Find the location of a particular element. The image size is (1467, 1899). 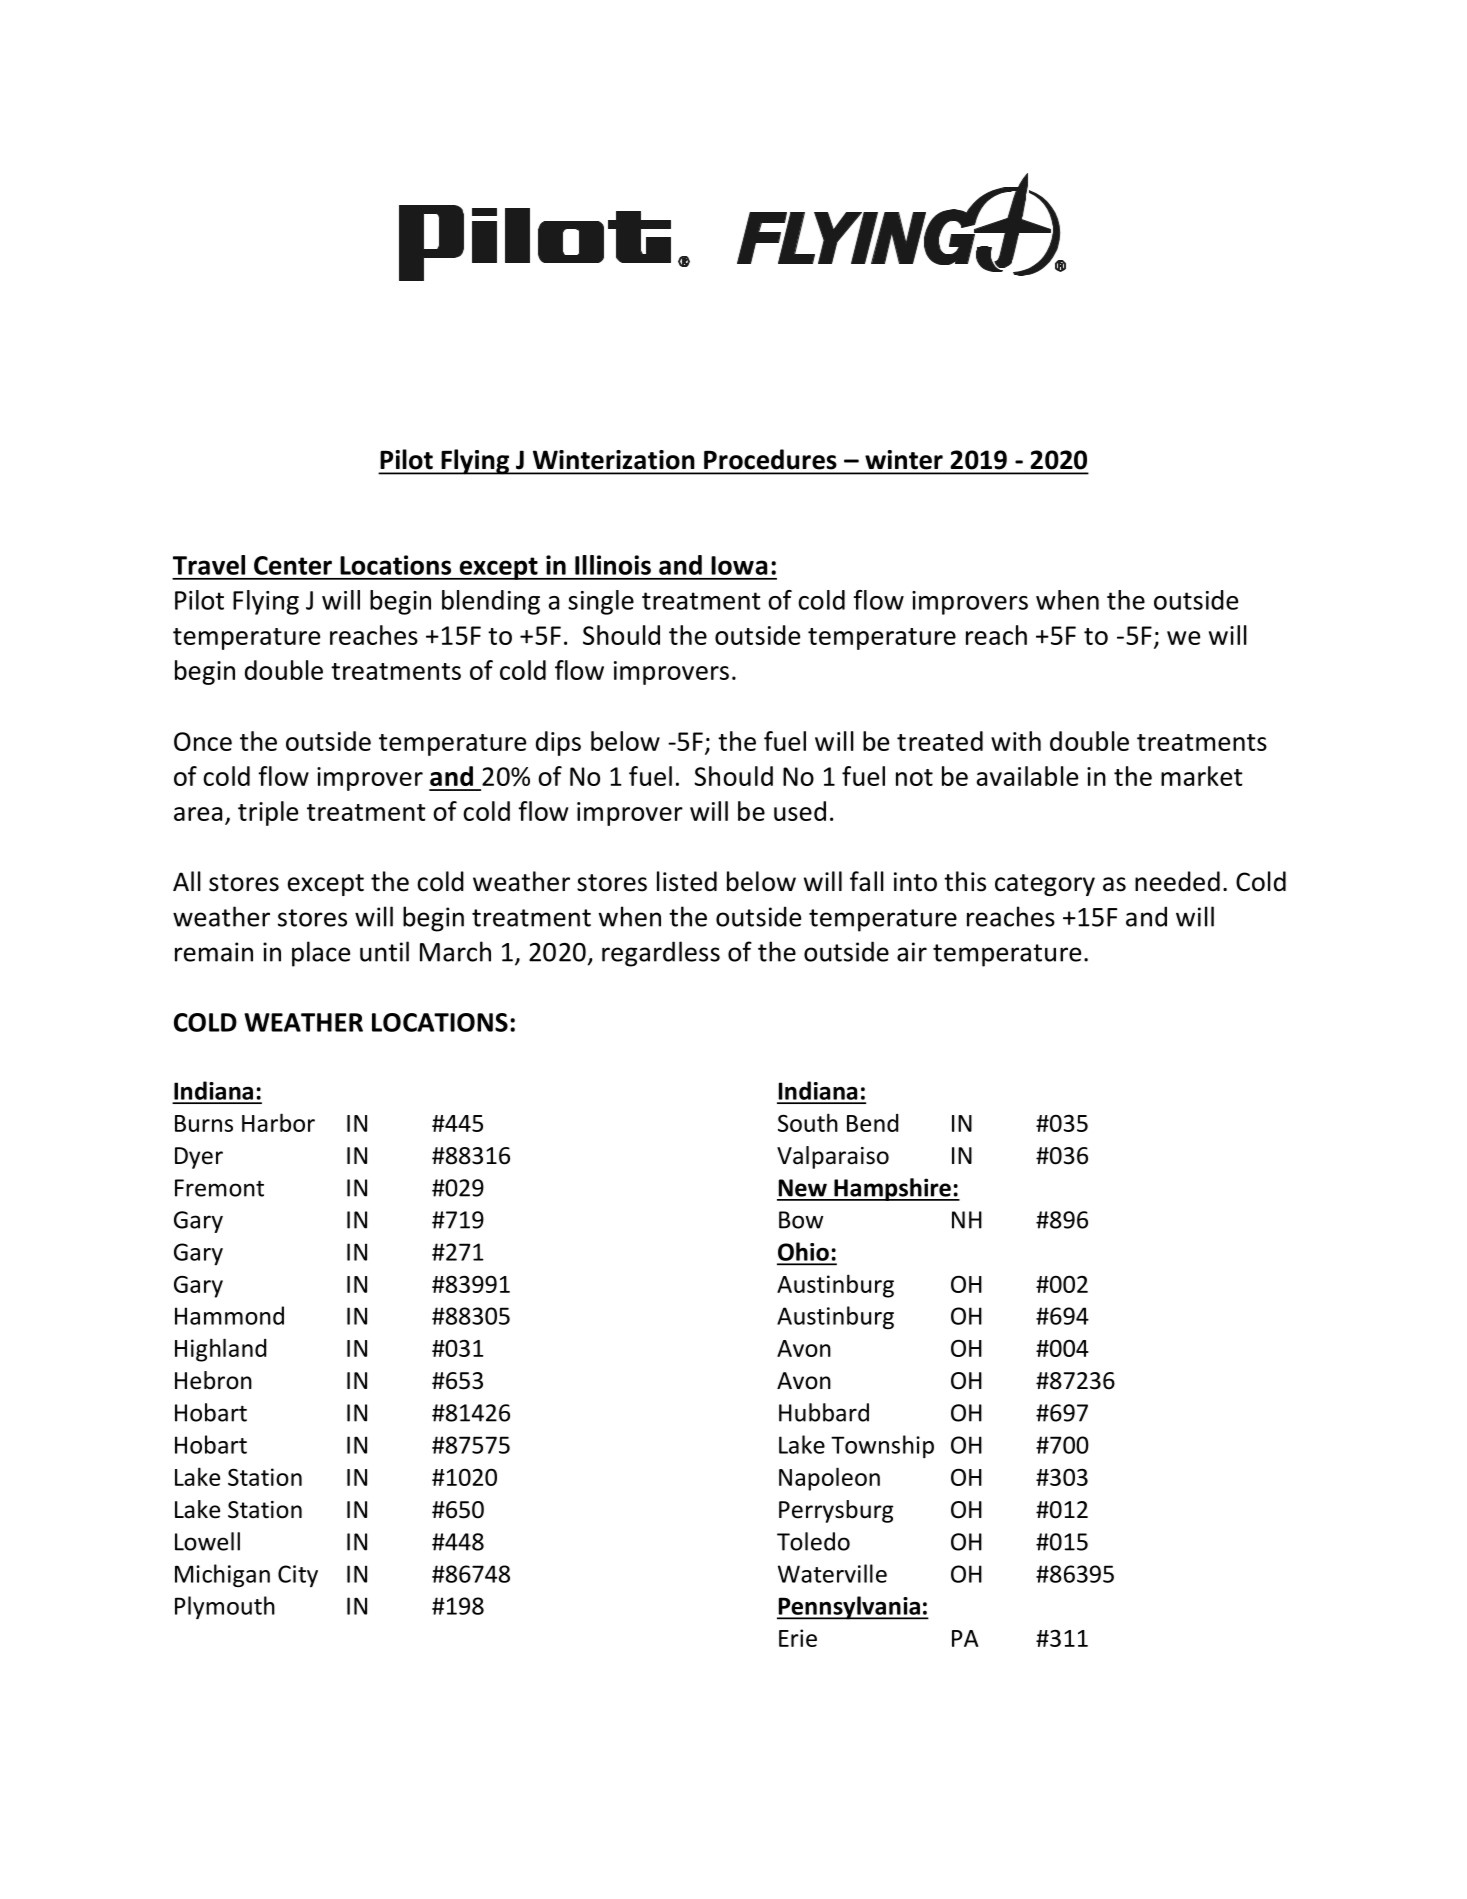

Highland is located at coordinates (220, 1350).
